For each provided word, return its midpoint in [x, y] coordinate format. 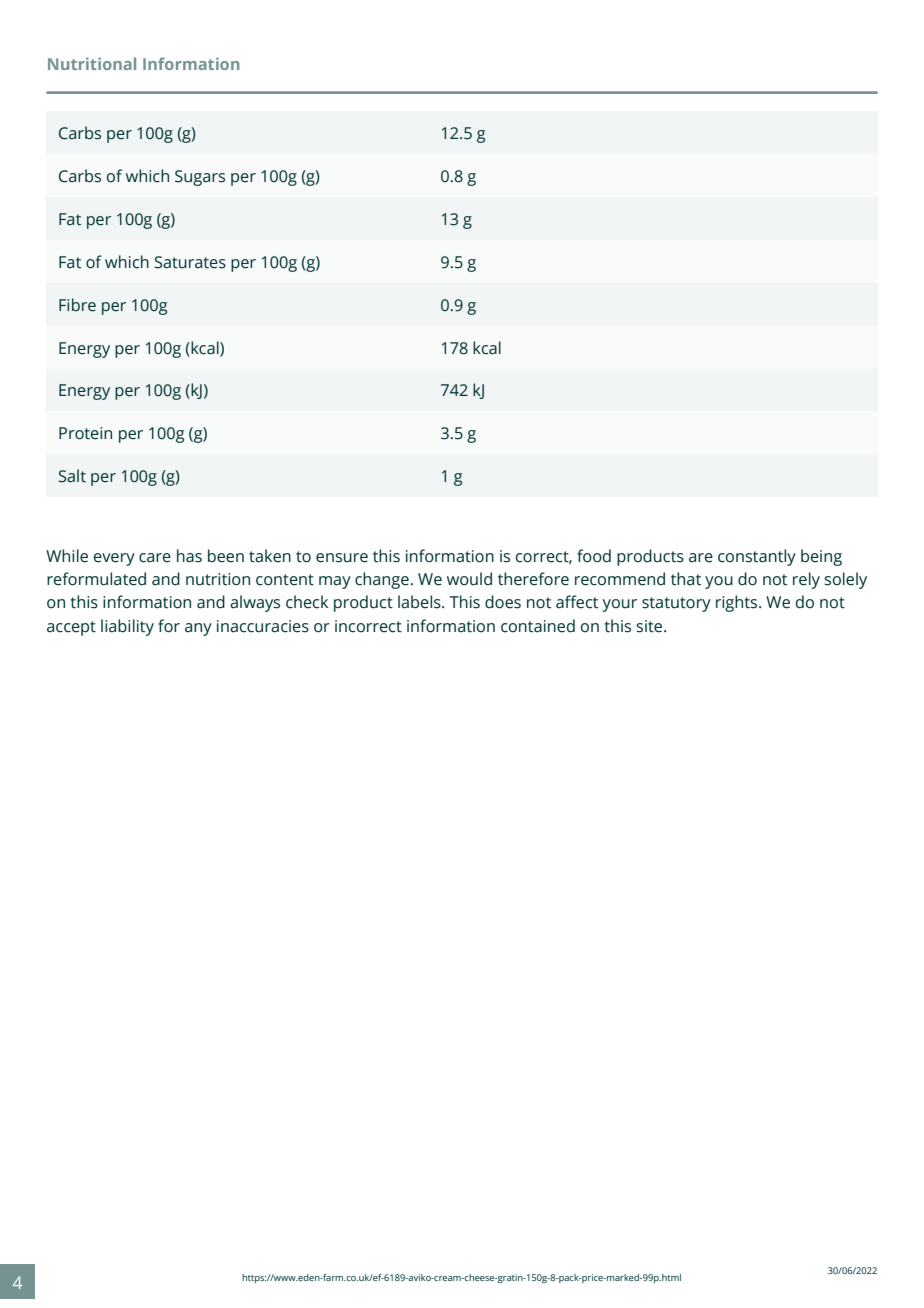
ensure [342, 558]
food [594, 556]
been [226, 556]
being [821, 557]
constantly [757, 557]
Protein [85, 433]
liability [127, 627]
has [189, 556]
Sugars [200, 178]
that [686, 579]
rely [806, 580]
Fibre [77, 305]
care [155, 558]
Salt [72, 476]
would [469, 579]
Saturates [190, 262]
